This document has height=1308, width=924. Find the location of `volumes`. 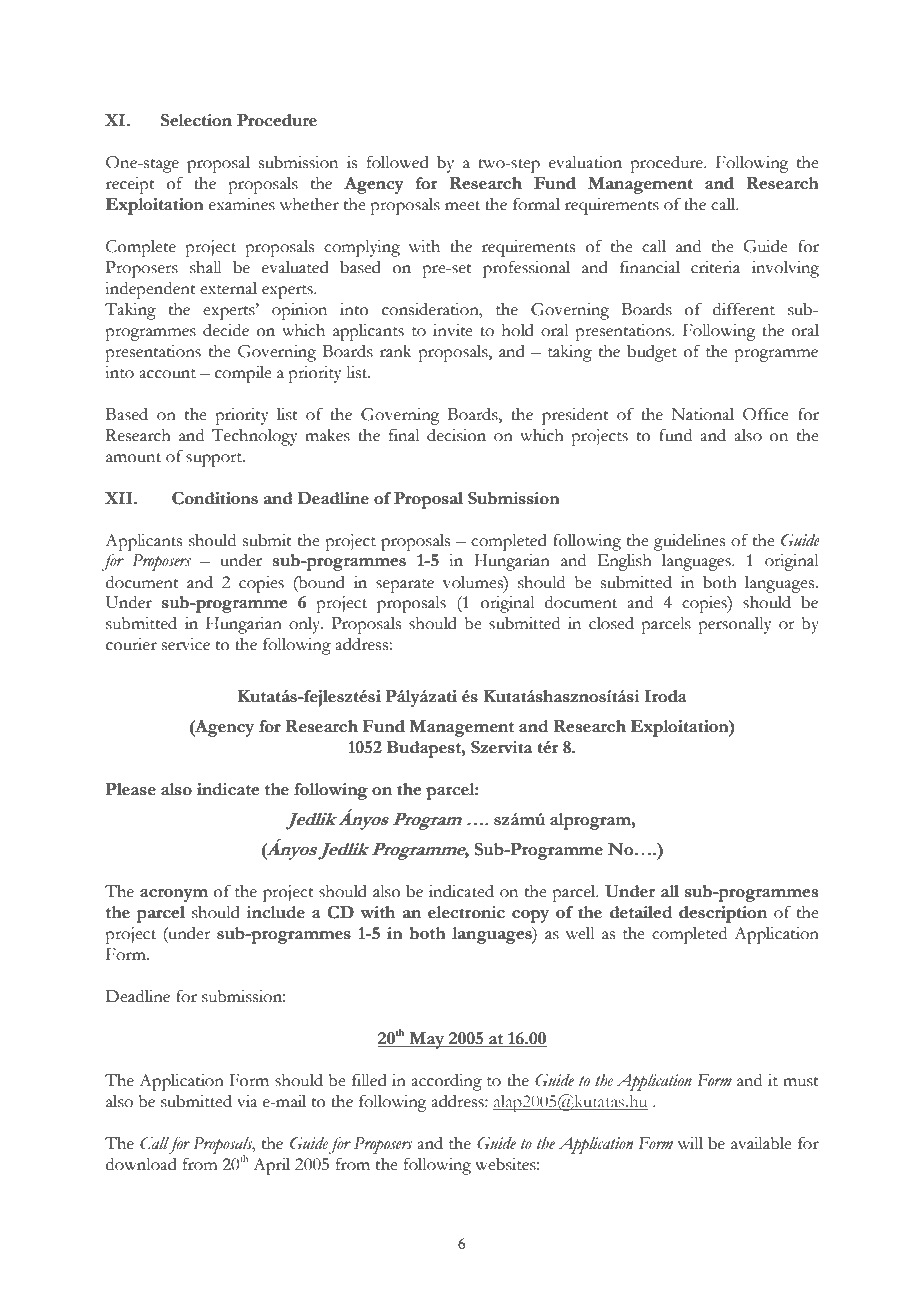

volumes is located at coordinates (474, 582).
